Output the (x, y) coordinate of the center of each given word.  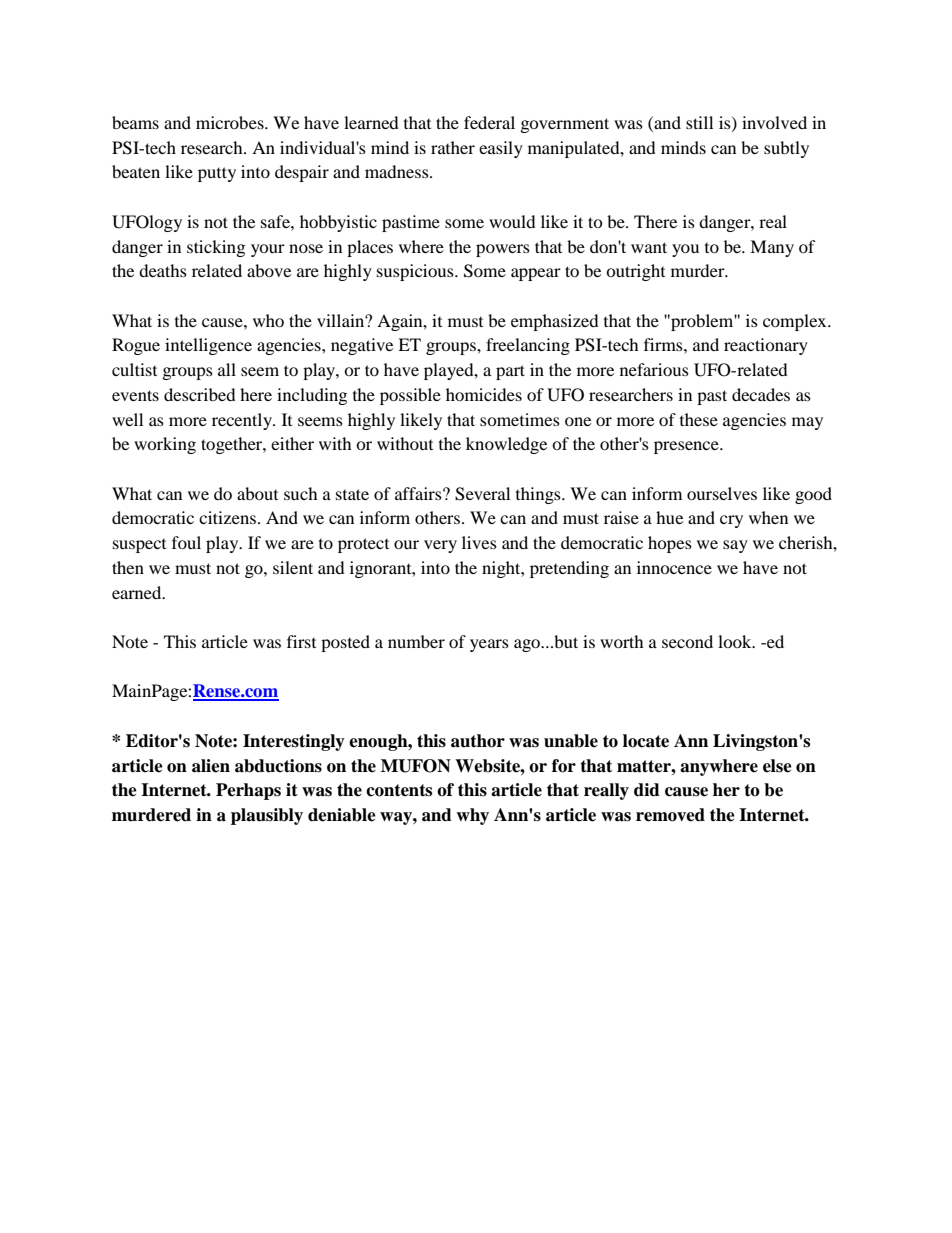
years (489, 645)
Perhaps (248, 791)
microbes (231, 122)
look (736, 641)
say (735, 546)
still (699, 122)
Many (772, 248)
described (200, 394)
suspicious (416, 272)
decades (761, 394)
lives (479, 542)
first (301, 641)
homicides (484, 394)
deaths (163, 270)
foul (186, 542)
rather (453, 147)
